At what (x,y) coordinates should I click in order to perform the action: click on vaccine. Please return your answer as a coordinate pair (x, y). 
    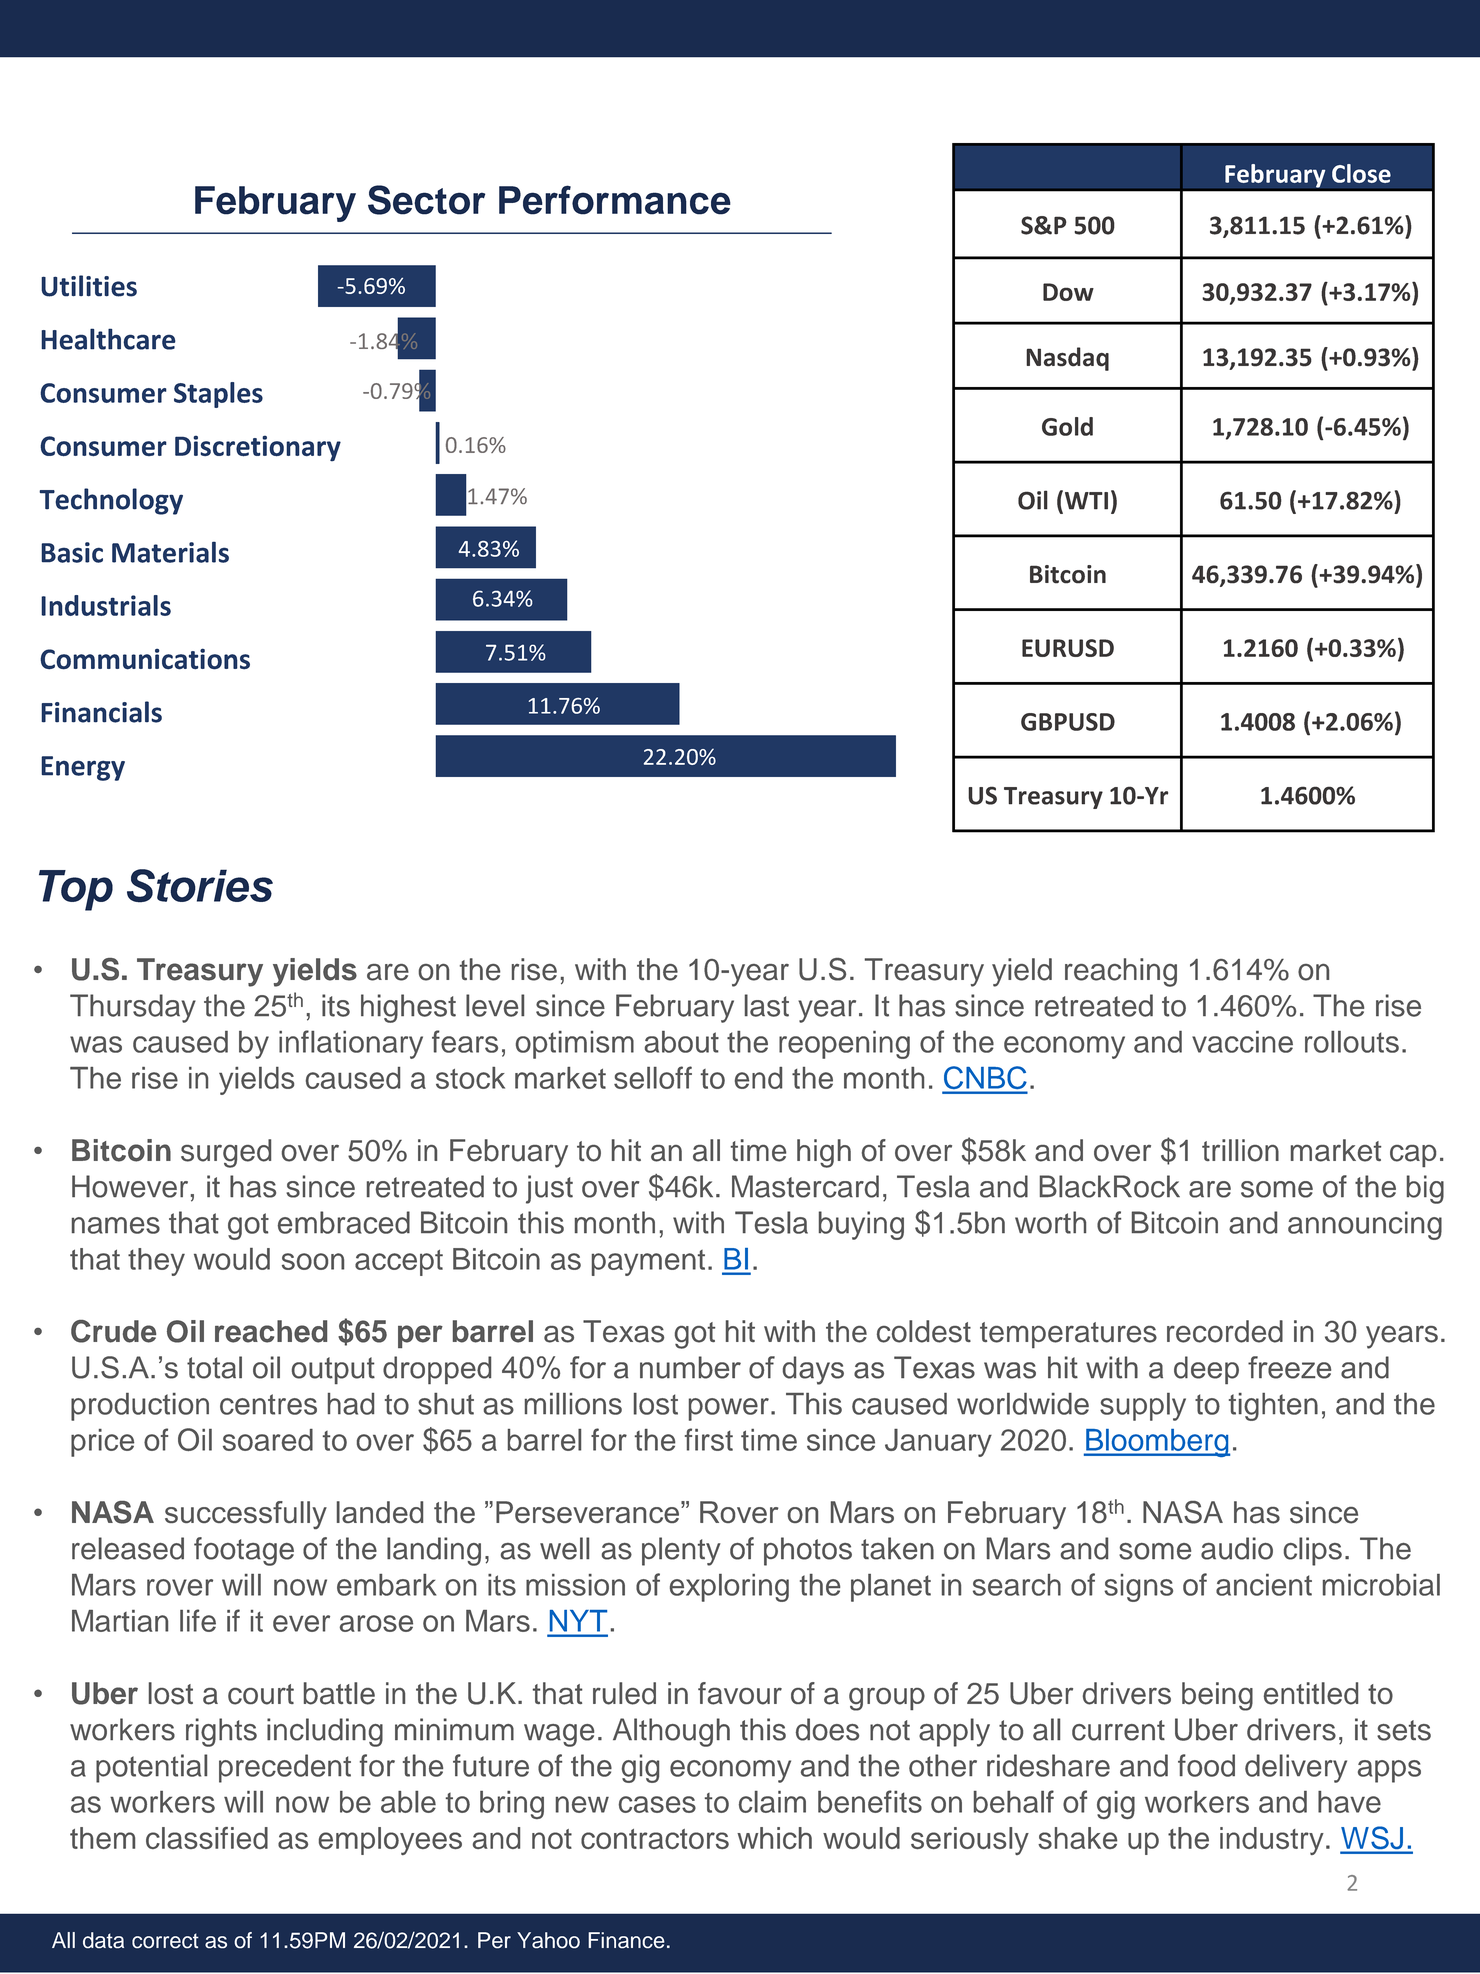
    Looking at the image, I should click on (1242, 1042).
